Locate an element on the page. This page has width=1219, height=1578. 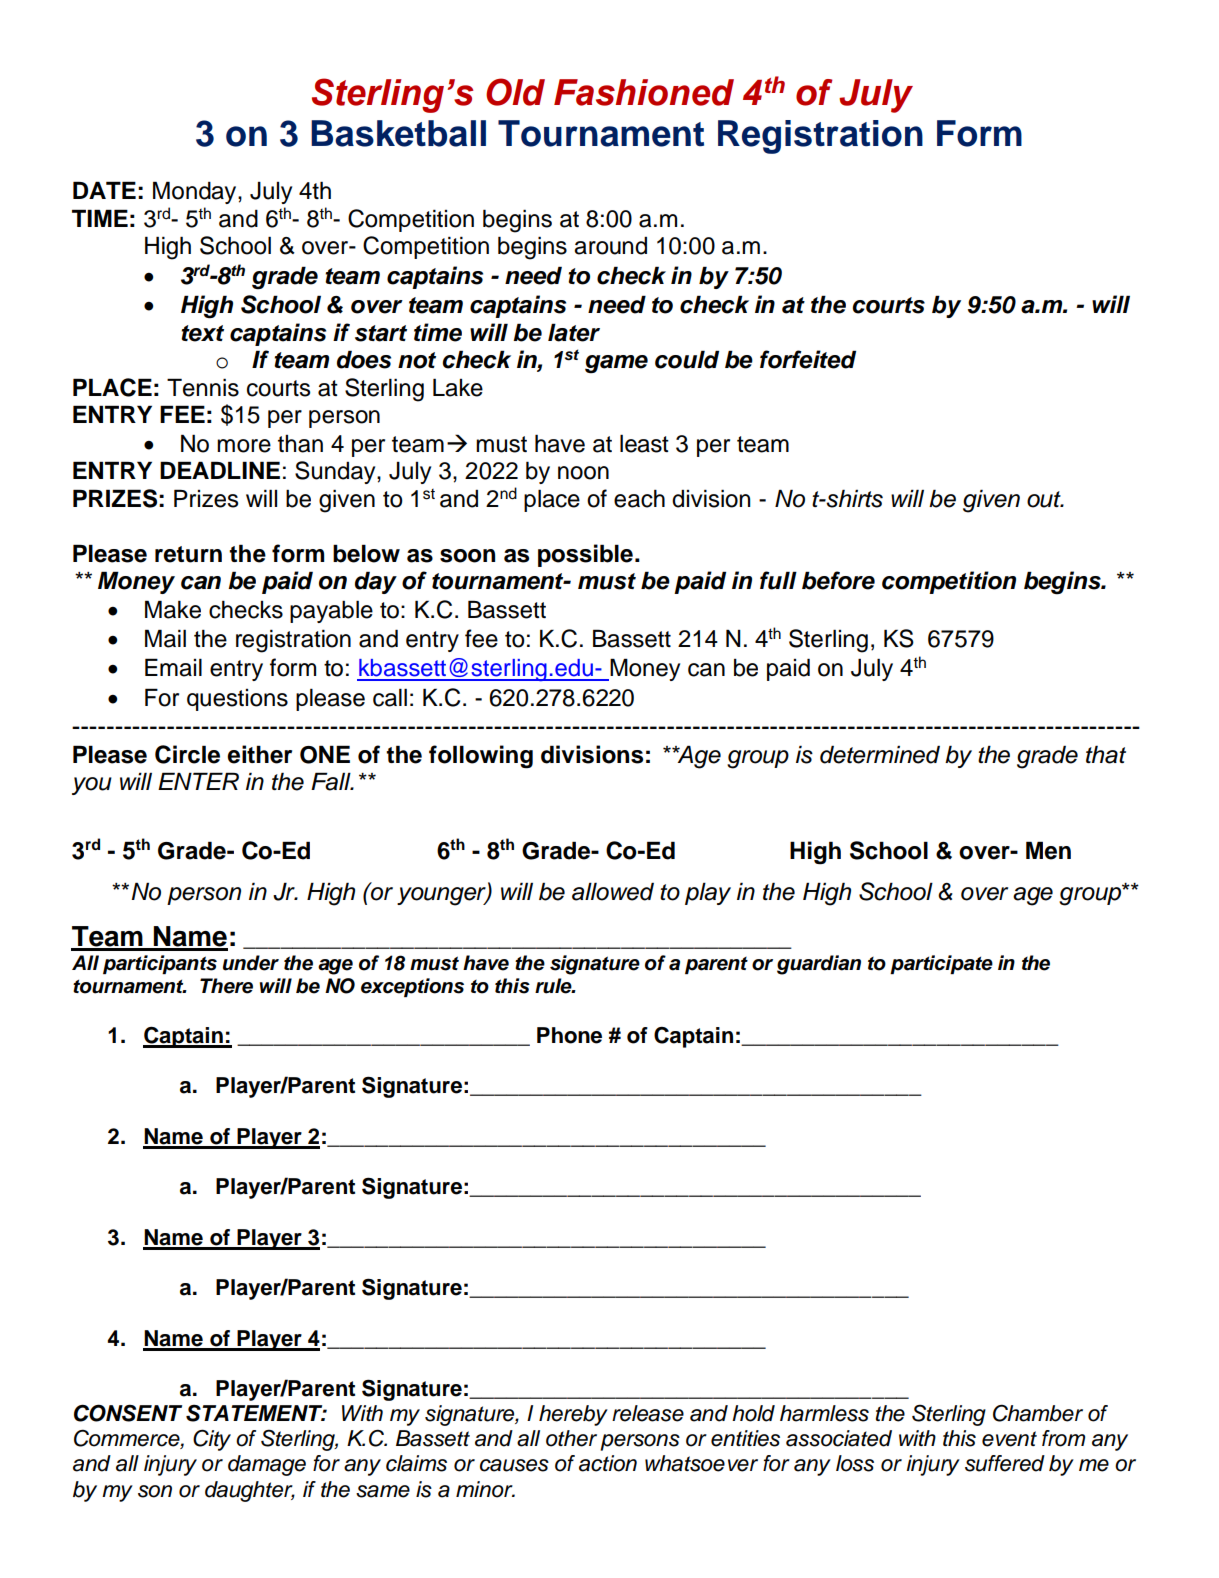
determined is located at coordinates (880, 754).
